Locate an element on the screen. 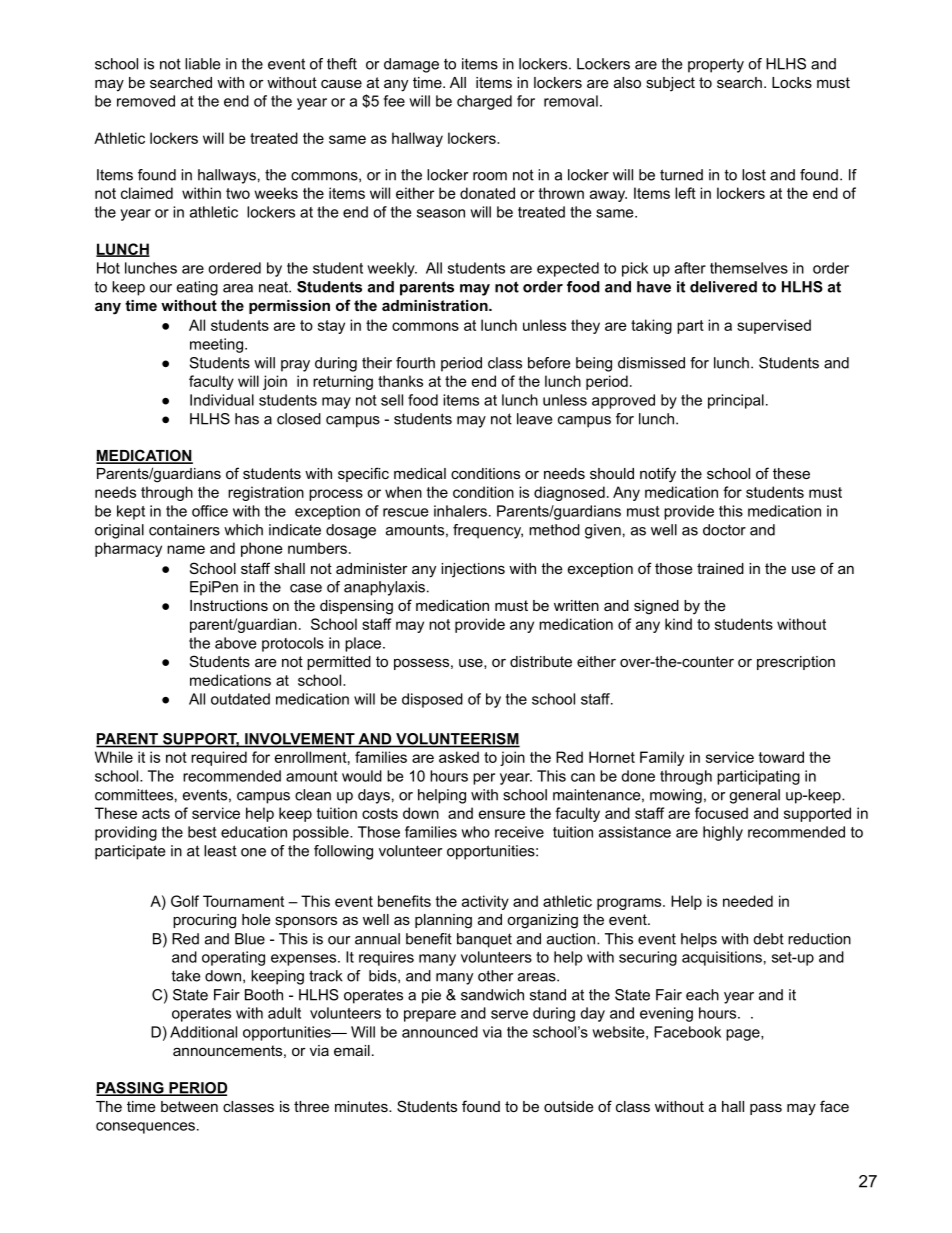 The image size is (952, 1233). charged is located at coordinates (484, 102).
